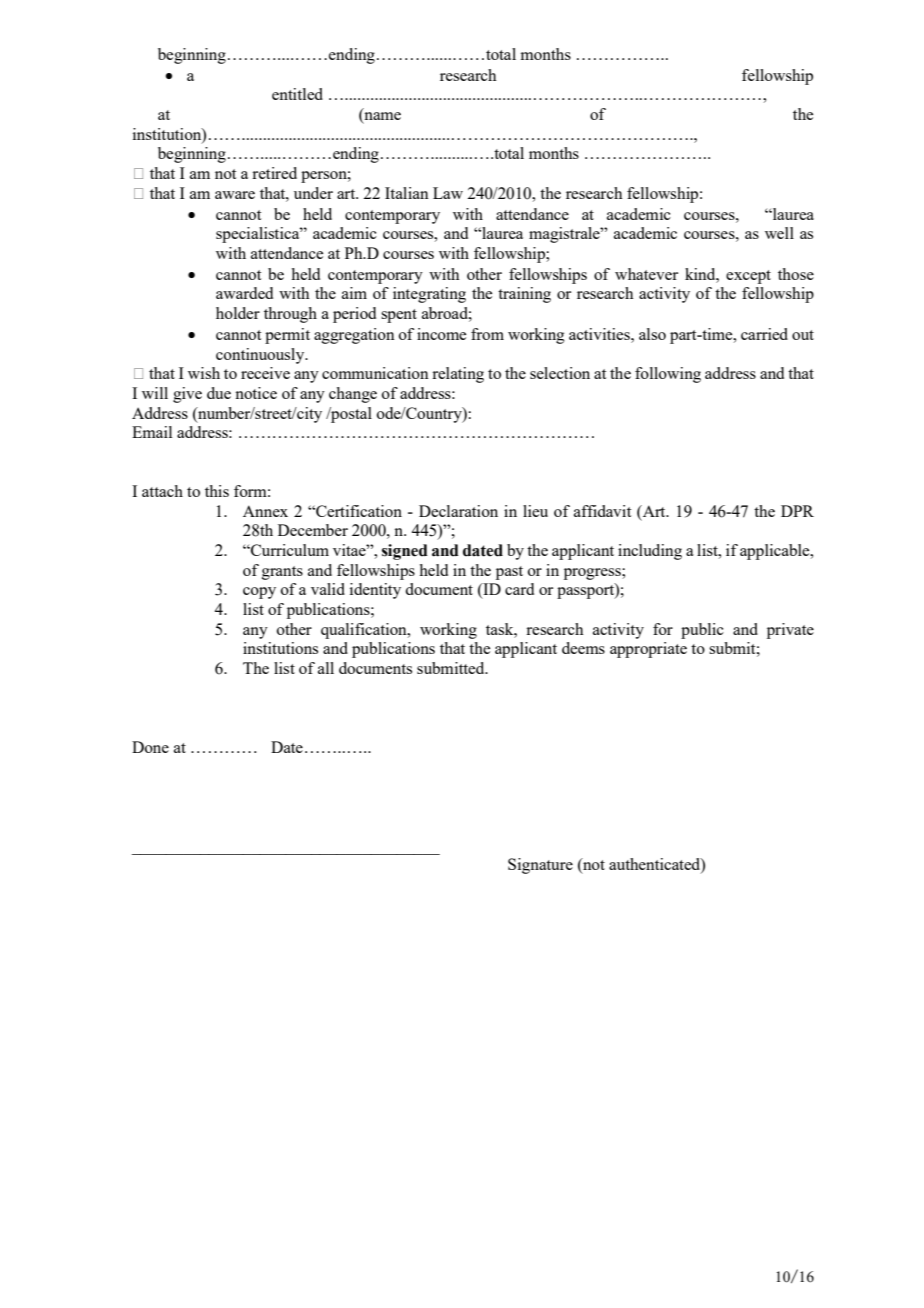 The height and width of the screenshot is (1308, 924). What do you see at coordinates (297, 94) in the screenshot?
I see `entitled` at bounding box center [297, 94].
